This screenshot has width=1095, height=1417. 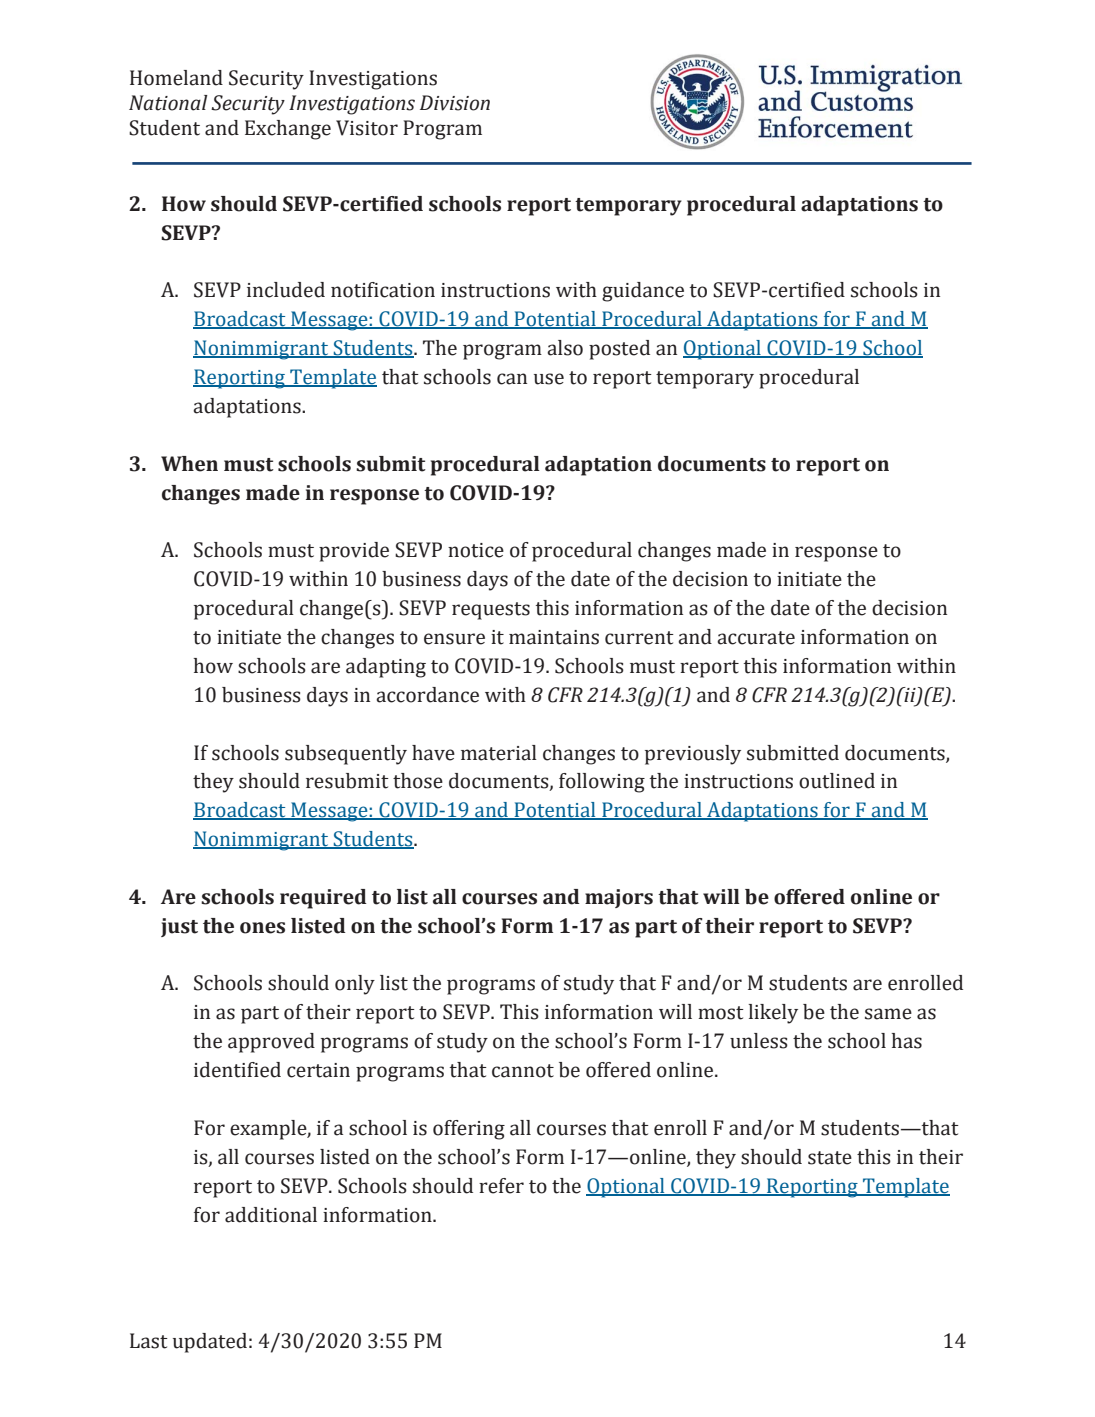 What do you see at coordinates (499, 753) in the screenshot?
I see `material` at bounding box center [499, 753].
